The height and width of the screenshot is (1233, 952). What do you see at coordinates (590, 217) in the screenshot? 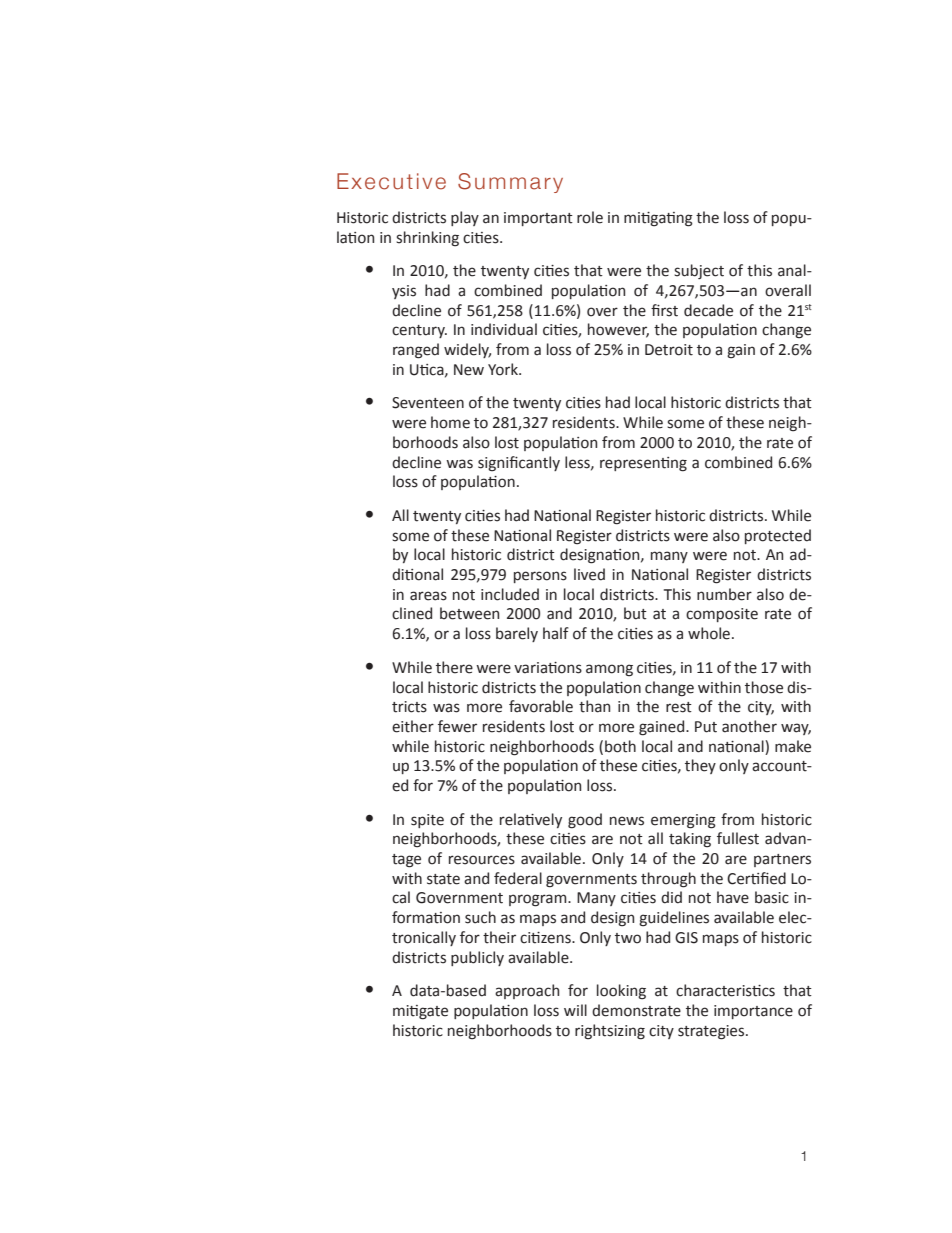
I see `role` at bounding box center [590, 217].
